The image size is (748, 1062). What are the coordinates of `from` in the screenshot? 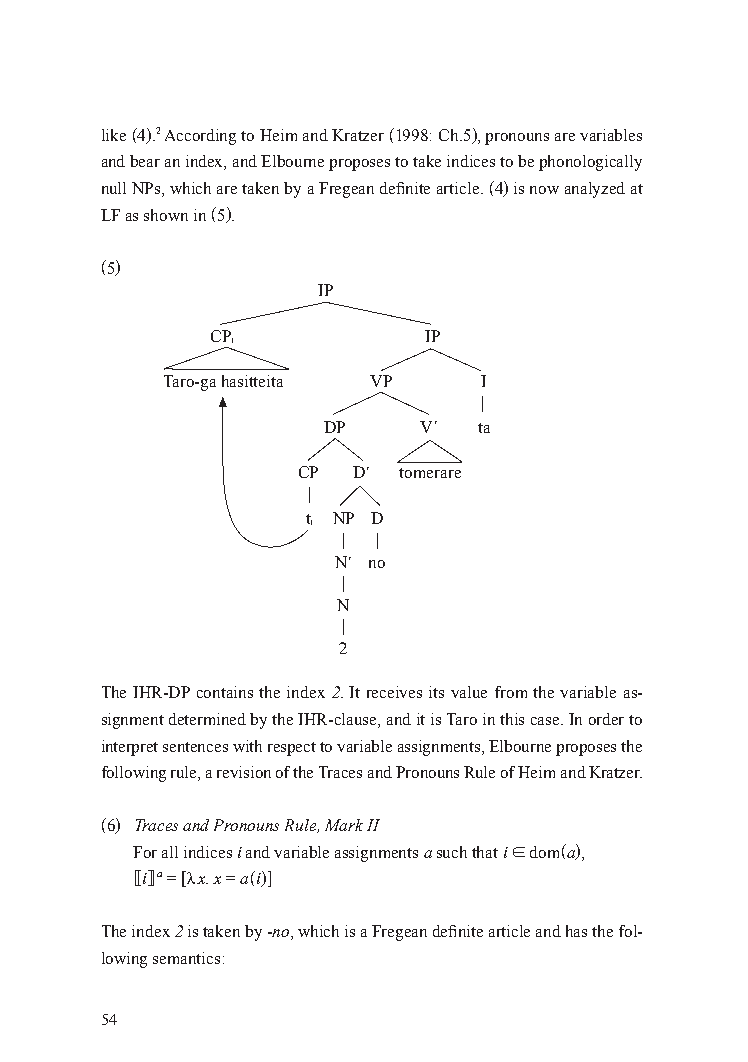 It's located at (511, 692).
